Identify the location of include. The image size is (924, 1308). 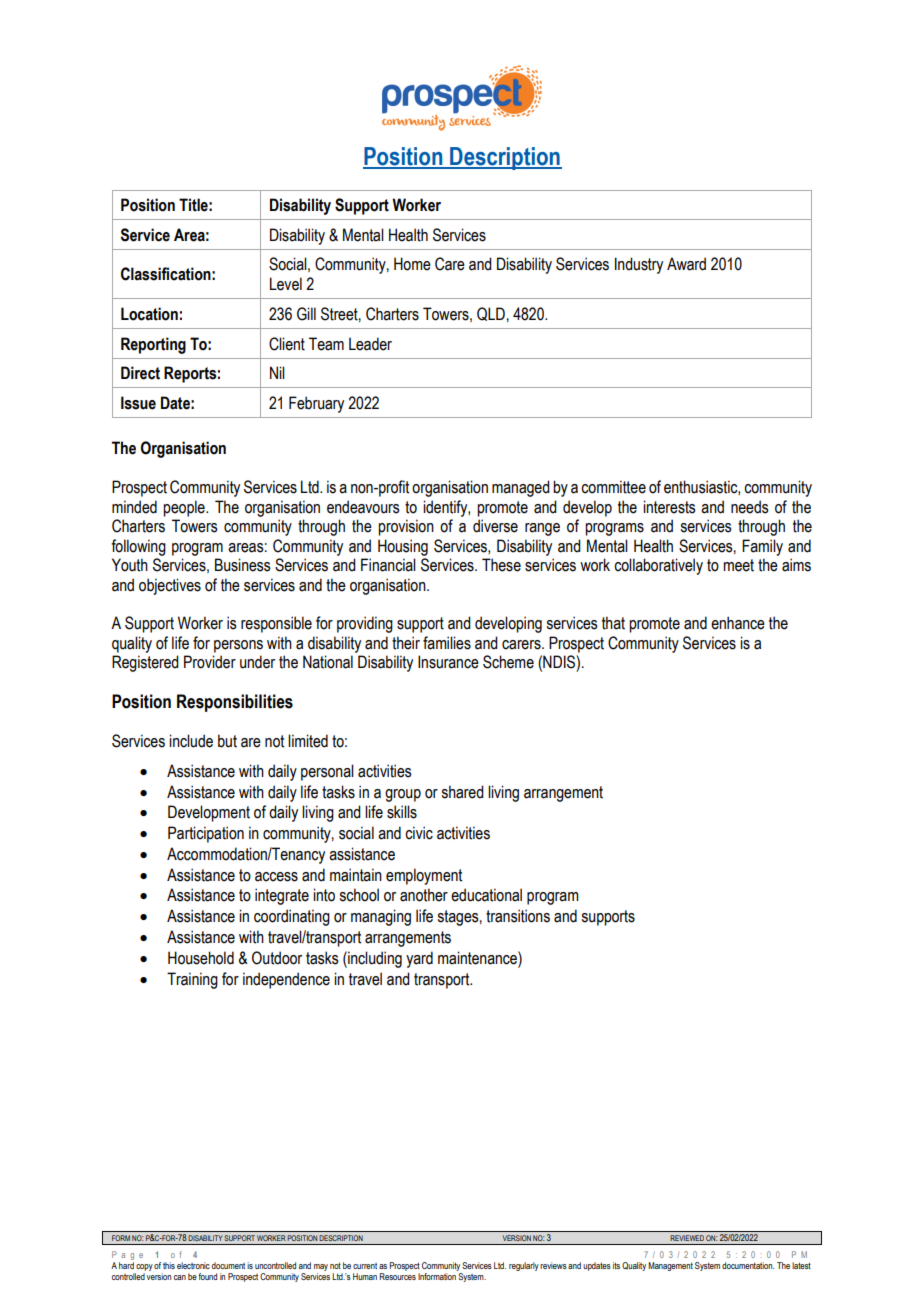
(191, 741).
